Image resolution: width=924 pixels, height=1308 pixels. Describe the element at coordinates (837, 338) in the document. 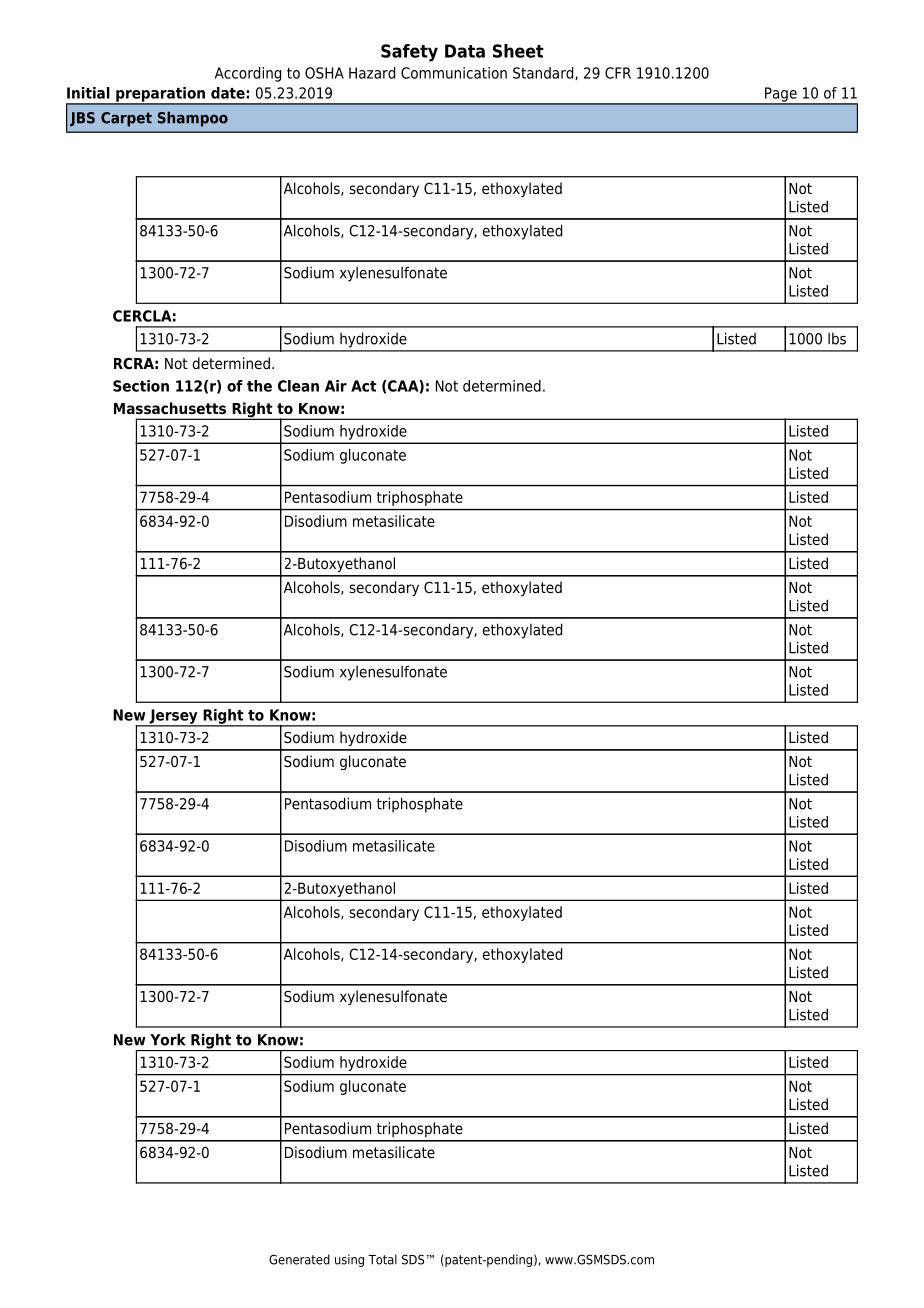

I see `lbs` at that location.
